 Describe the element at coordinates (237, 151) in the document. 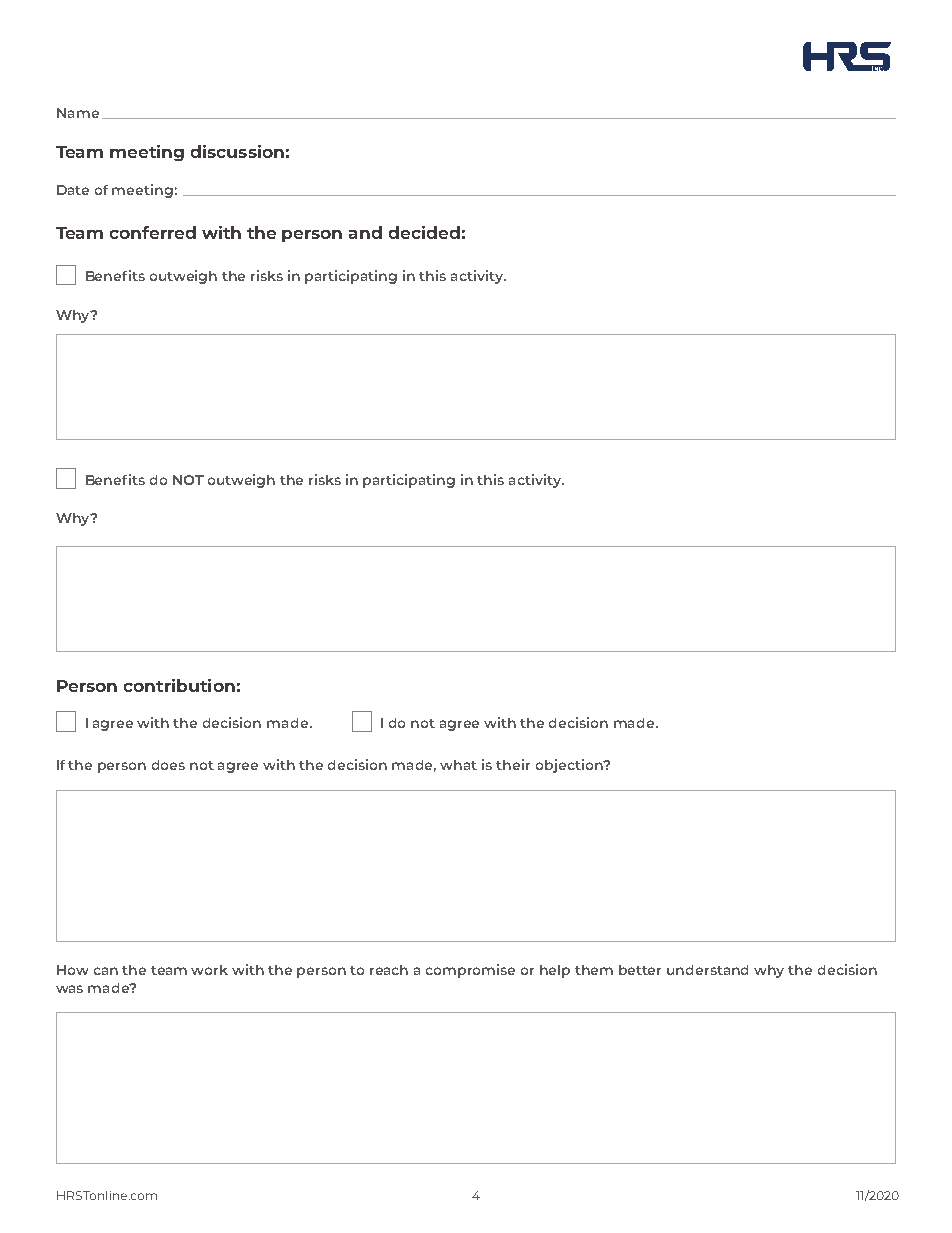

I see `discussion` at that location.
